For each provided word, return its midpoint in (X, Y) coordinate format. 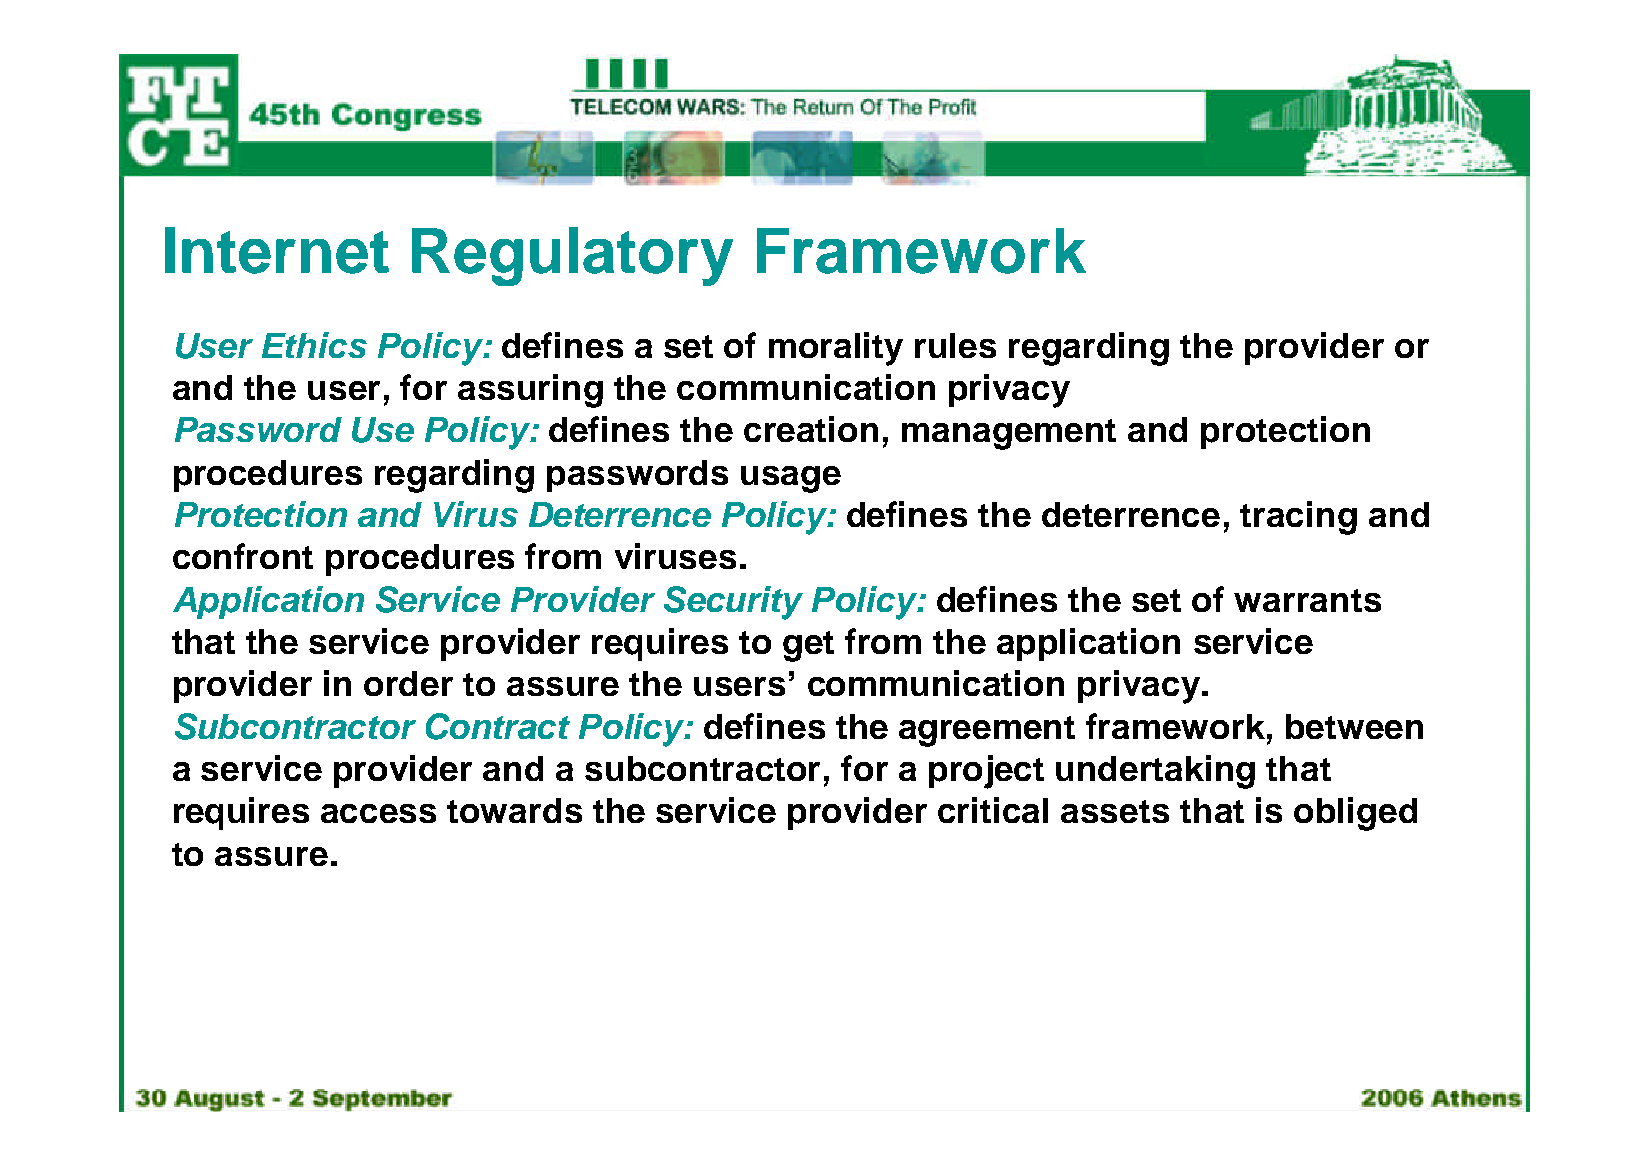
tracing (1298, 518)
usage (791, 479)
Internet (277, 250)
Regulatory (572, 256)
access (378, 813)
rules (955, 345)
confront (243, 556)
